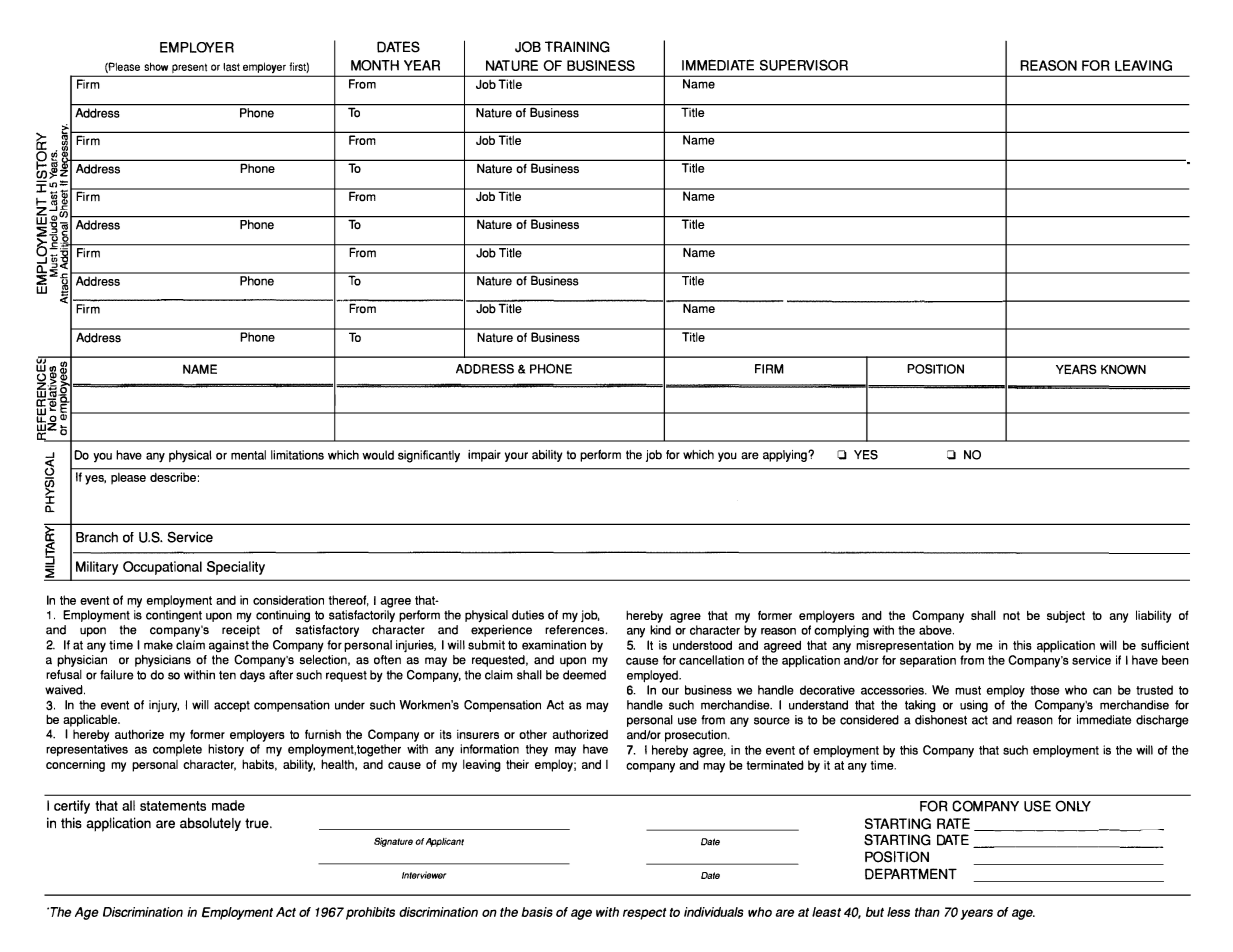 The image size is (1233, 952). I want to click on KNOWN, so click(1123, 369).
